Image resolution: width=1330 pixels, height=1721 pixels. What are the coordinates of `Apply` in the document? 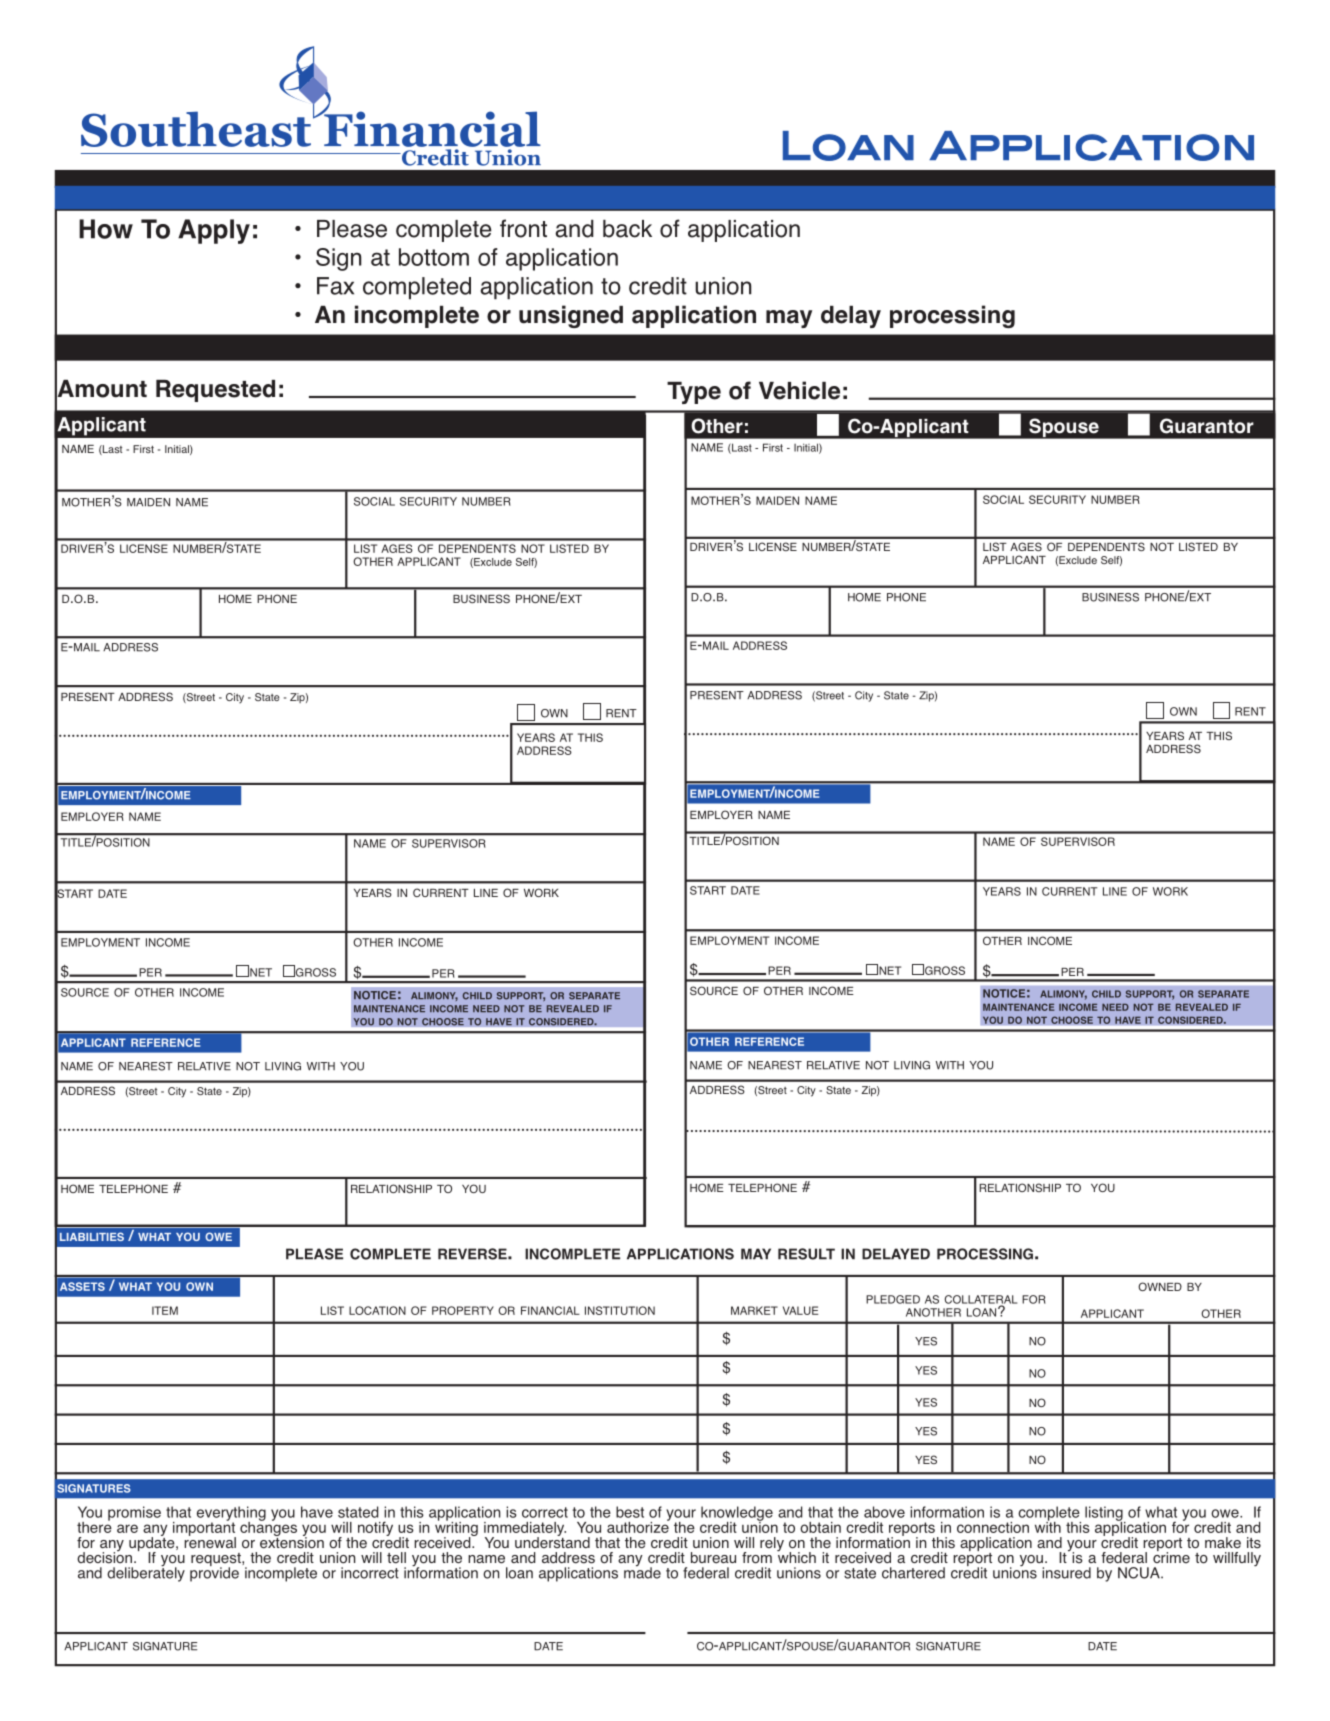 It's located at (214, 231).
